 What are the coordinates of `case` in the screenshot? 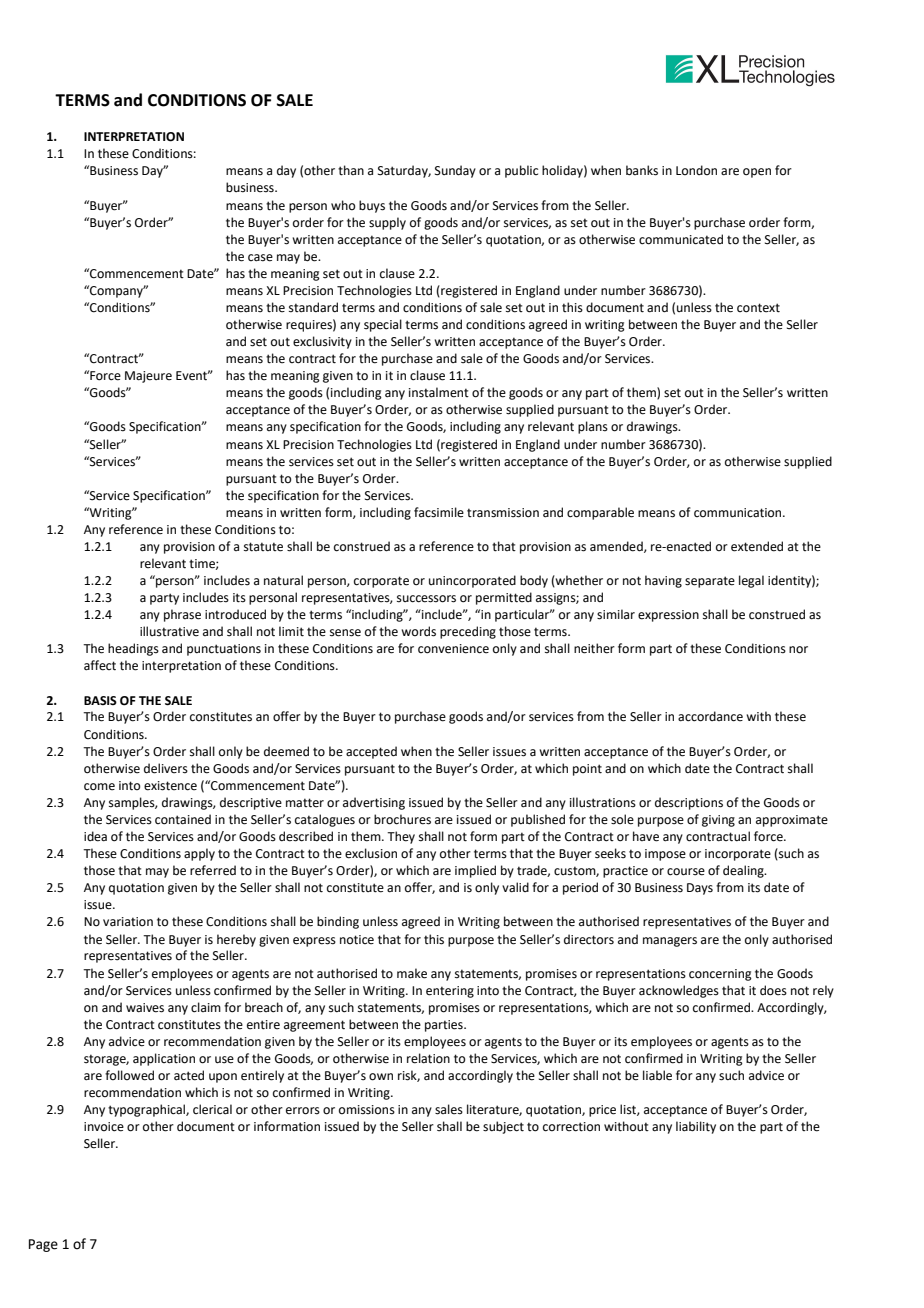 It's located at (260, 258).
